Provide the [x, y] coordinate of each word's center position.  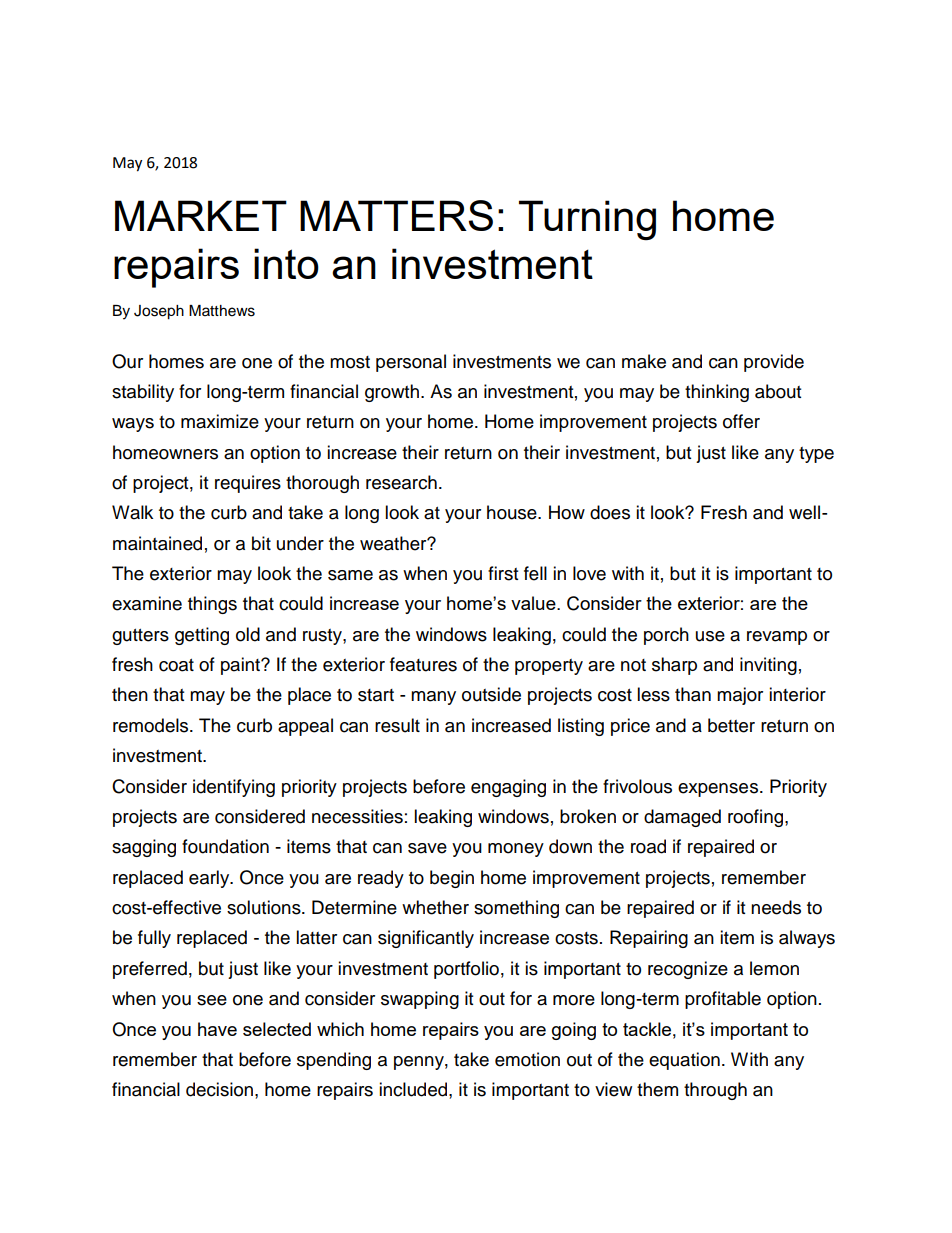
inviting [768, 666]
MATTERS [396, 215]
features [423, 664]
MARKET [201, 215]
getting [202, 636]
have [217, 1029]
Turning [587, 220]
